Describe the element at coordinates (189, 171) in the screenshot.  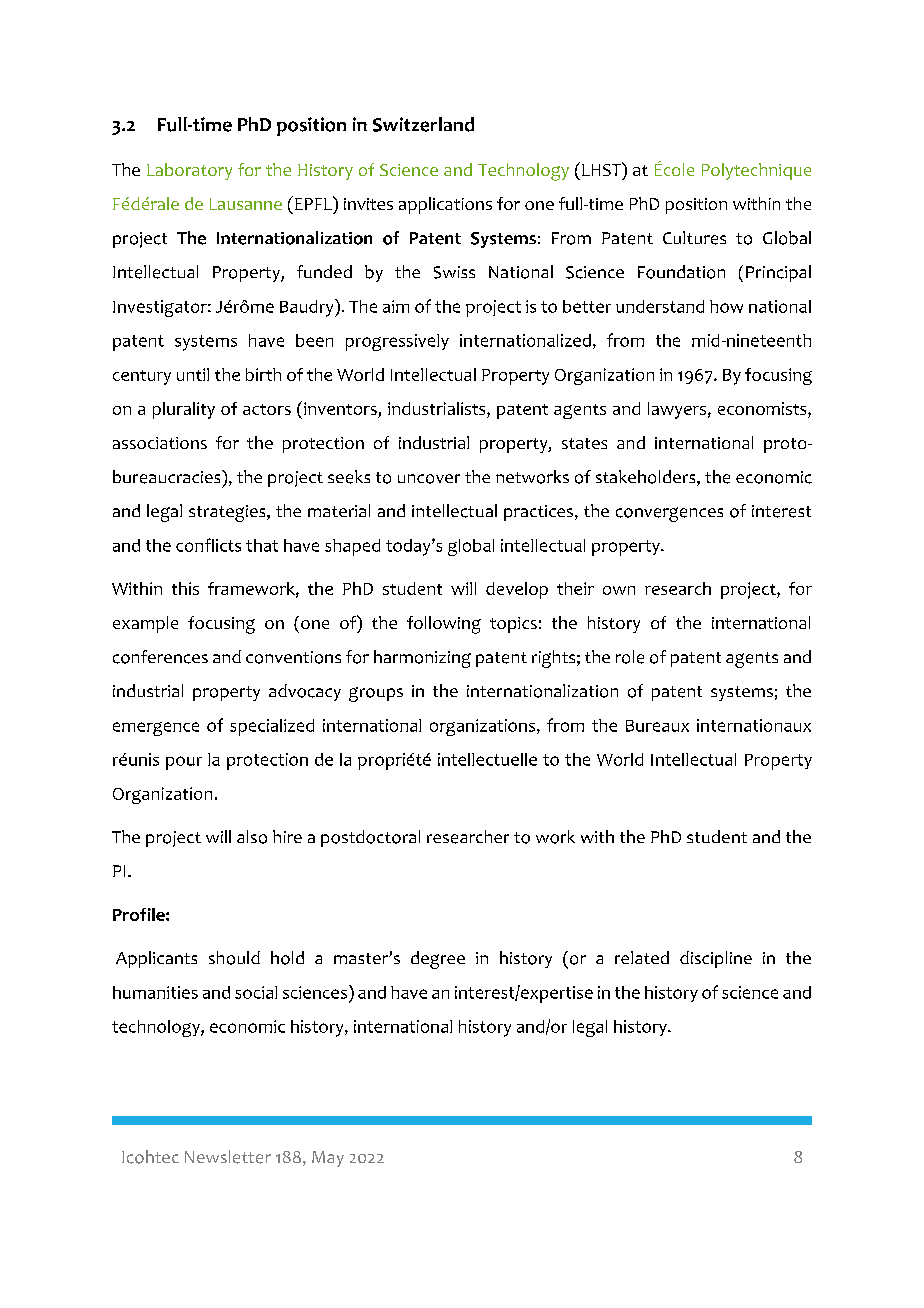
I see `Laboratory` at that location.
